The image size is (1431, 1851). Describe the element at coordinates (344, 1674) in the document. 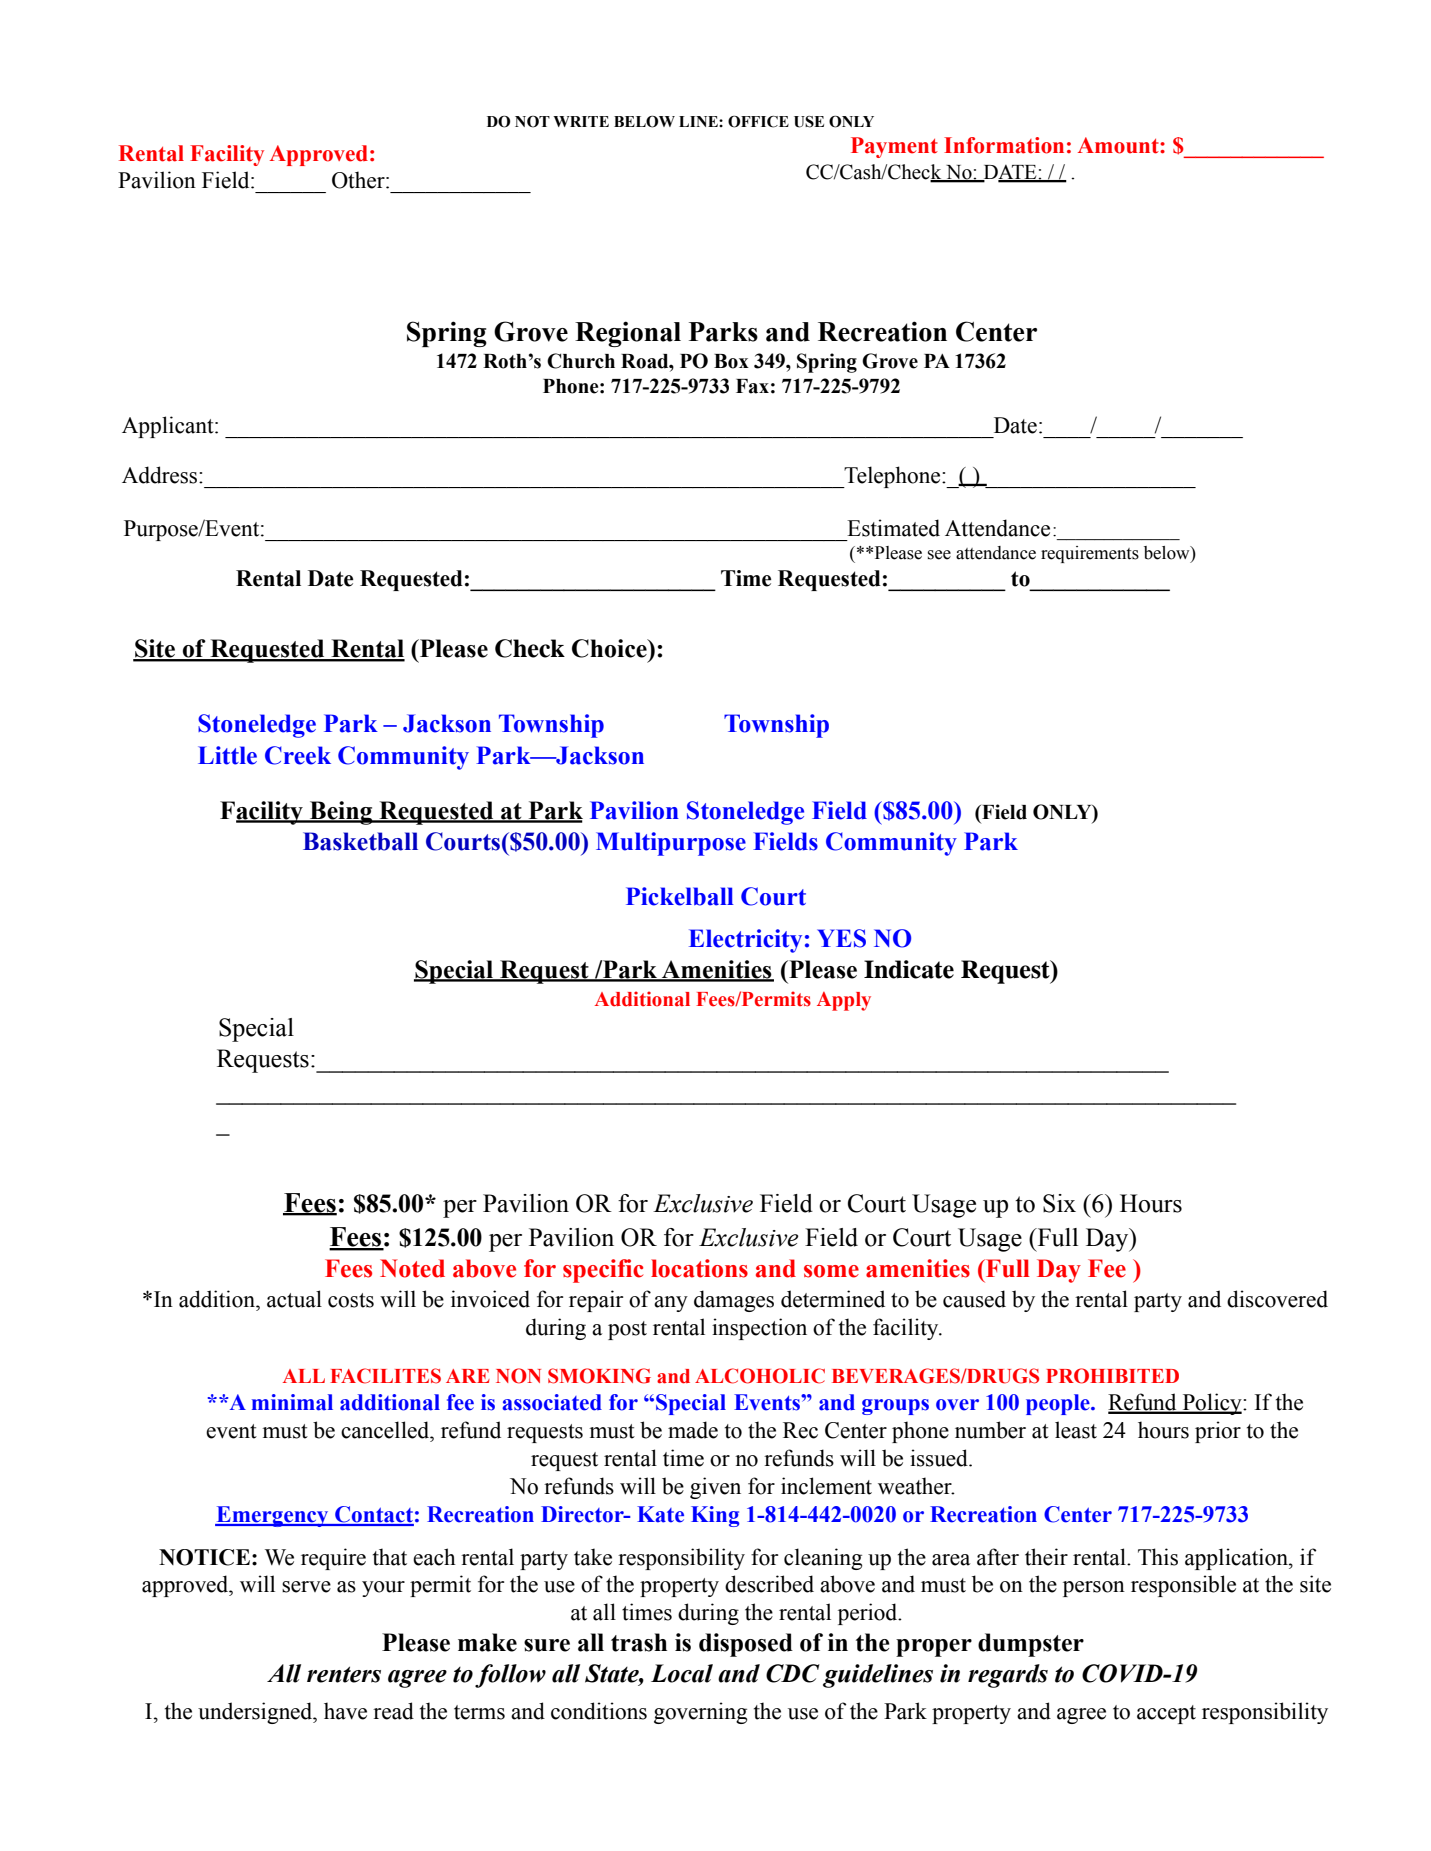

I see `renters` at that location.
